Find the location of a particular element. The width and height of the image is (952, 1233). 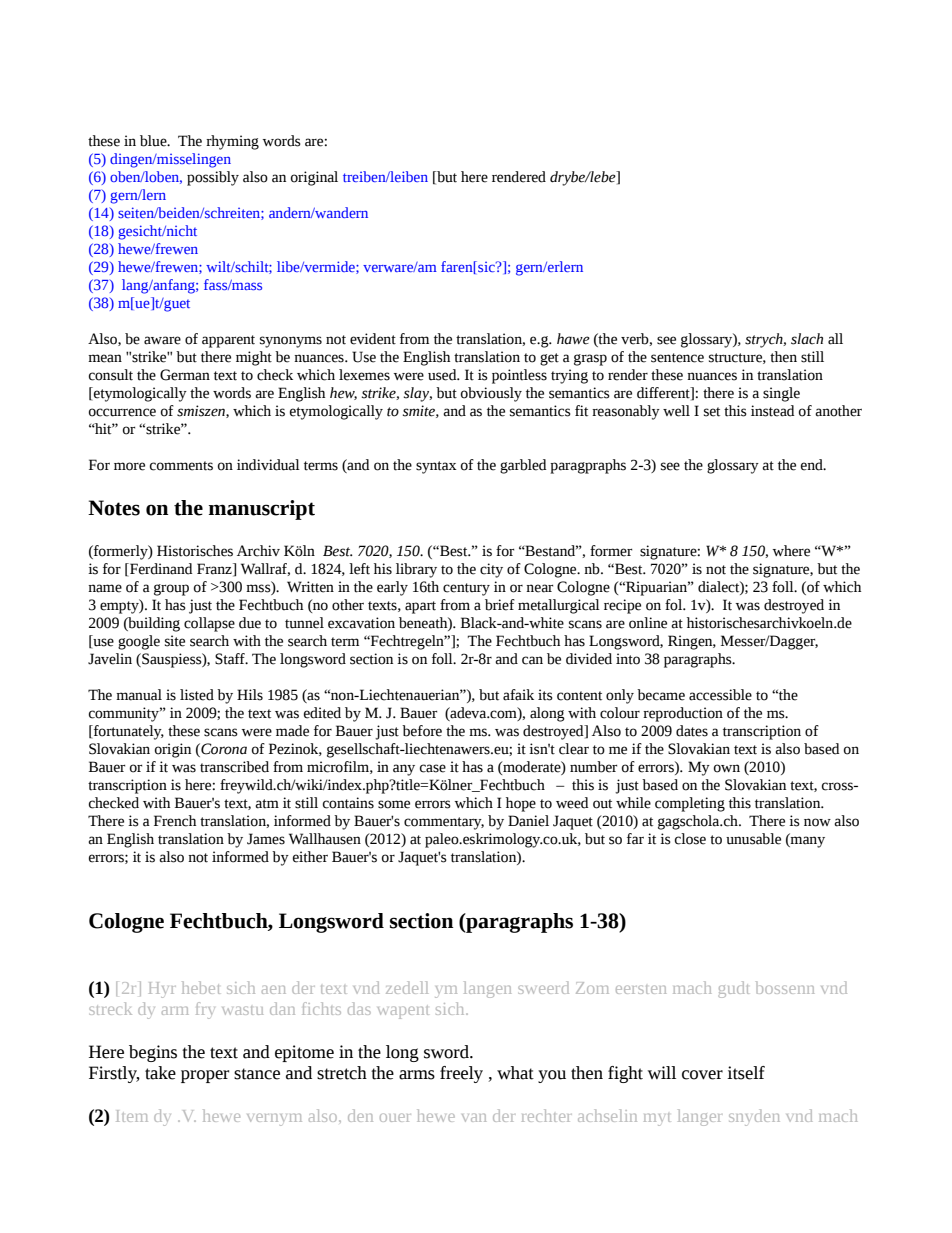

itself is located at coordinates (746, 1073).
